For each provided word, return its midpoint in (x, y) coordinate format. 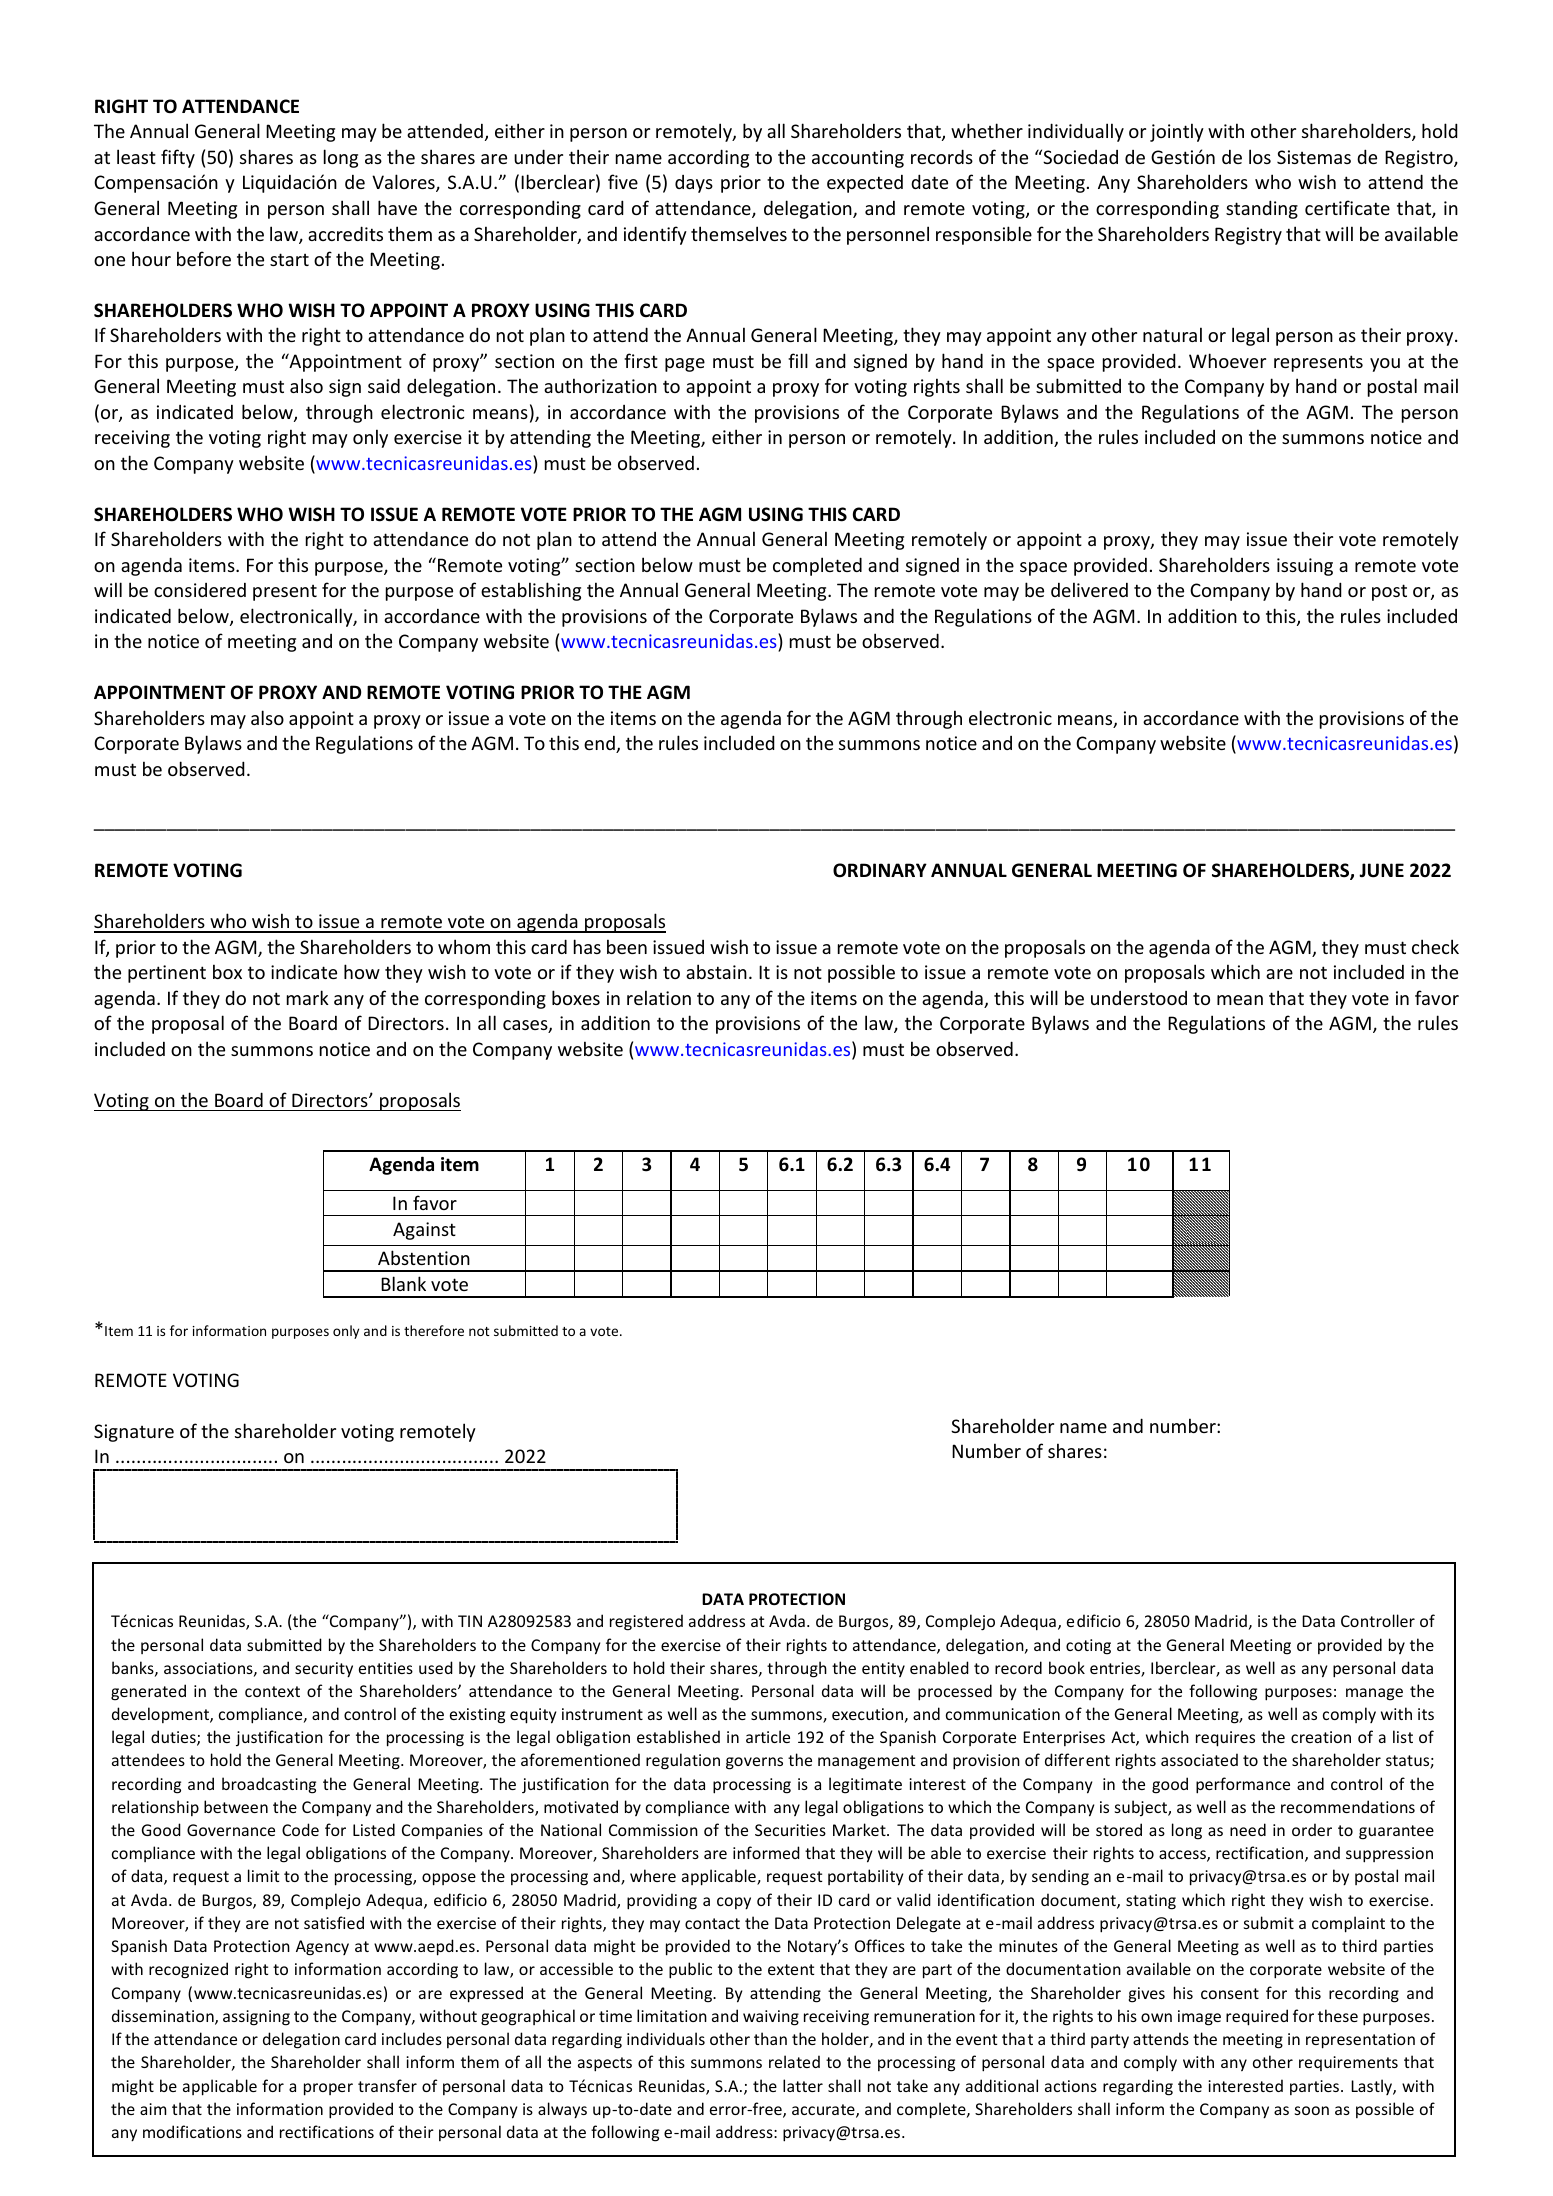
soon (1312, 2110)
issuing (1305, 567)
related (794, 2061)
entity (883, 1669)
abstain (716, 971)
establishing (531, 591)
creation (1321, 1737)
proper (328, 2089)
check (1435, 946)
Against (424, 1231)
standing (1262, 209)
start (289, 259)
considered (200, 590)
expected (865, 184)
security (324, 1670)
